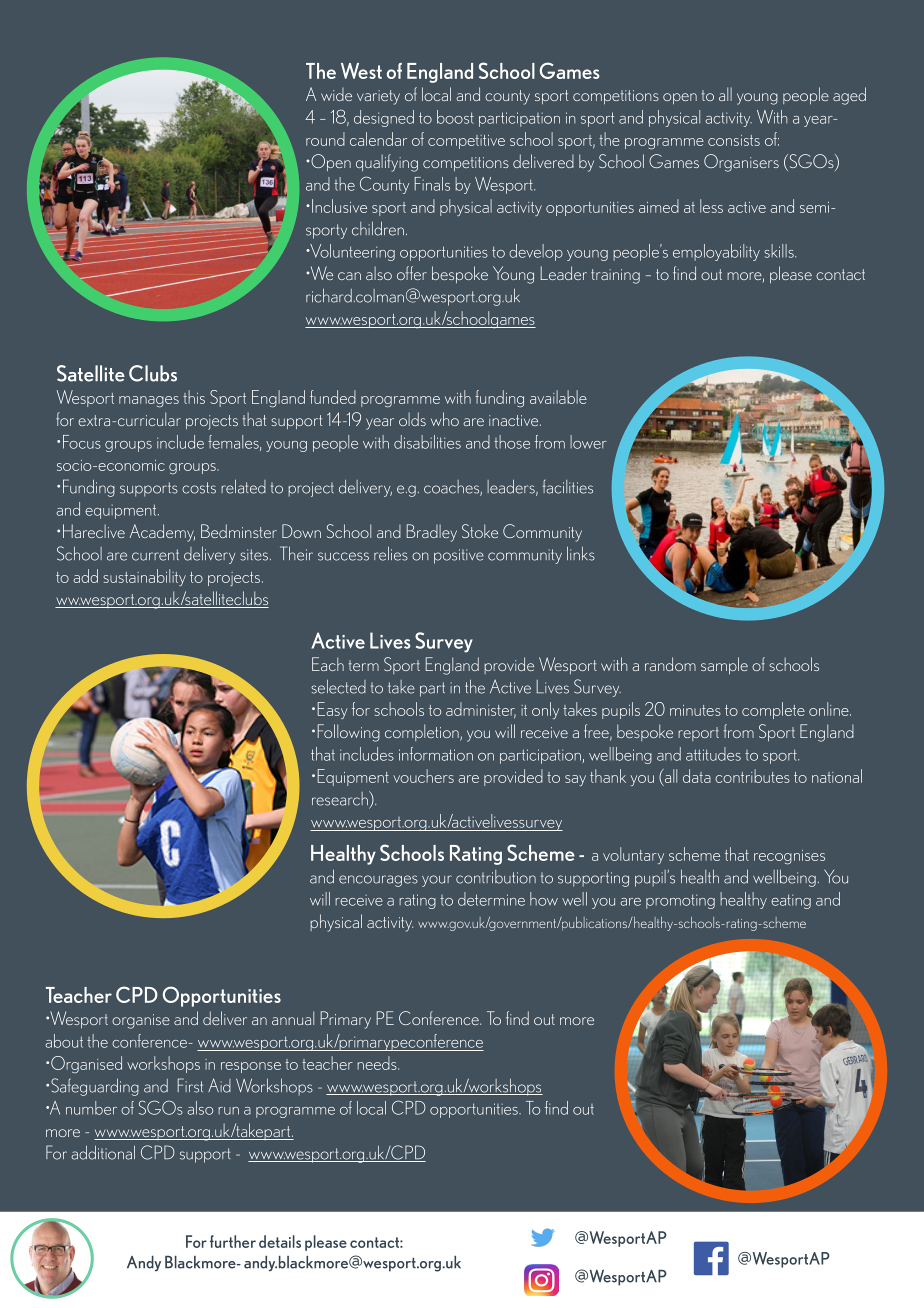  What do you see at coordinates (280, 1241) in the document?
I see `details` at bounding box center [280, 1241].
